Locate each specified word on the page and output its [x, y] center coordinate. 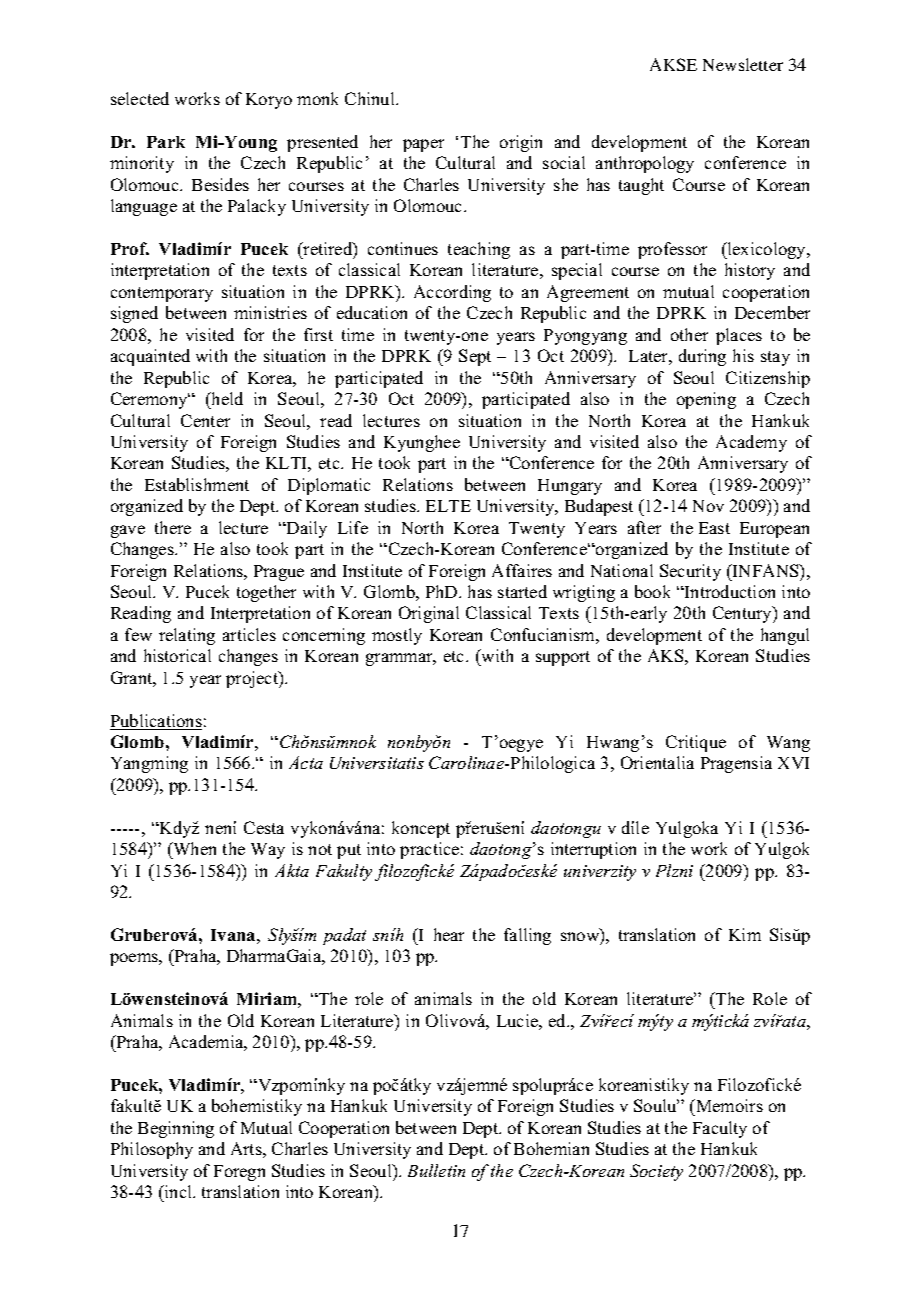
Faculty [720, 1129]
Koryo [269, 101]
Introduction [729, 591]
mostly [397, 636]
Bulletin [436, 1170]
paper [423, 145]
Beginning [176, 1129]
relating [187, 636]
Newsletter [743, 64]
